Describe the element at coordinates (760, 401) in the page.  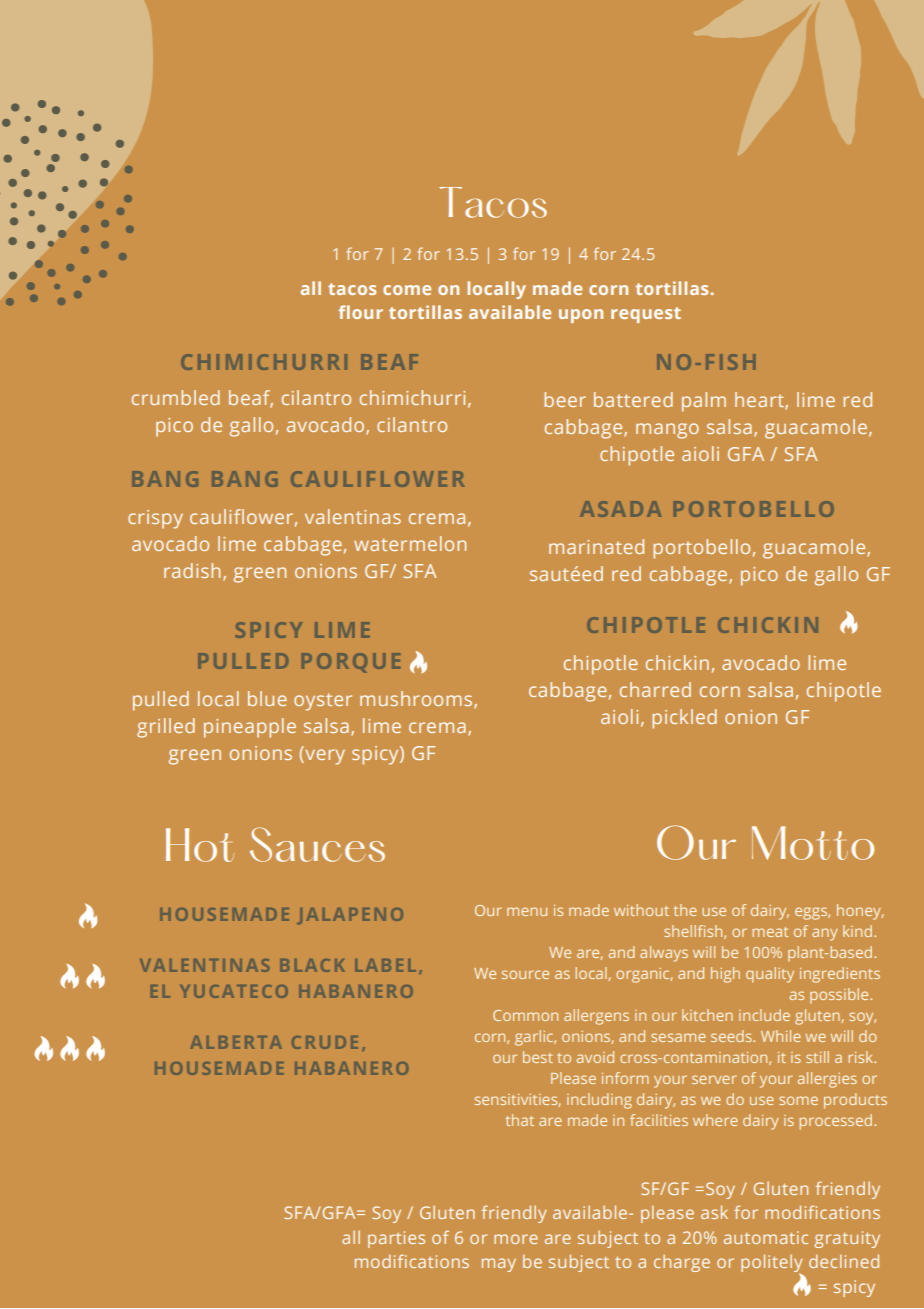
I see `heart` at that location.
